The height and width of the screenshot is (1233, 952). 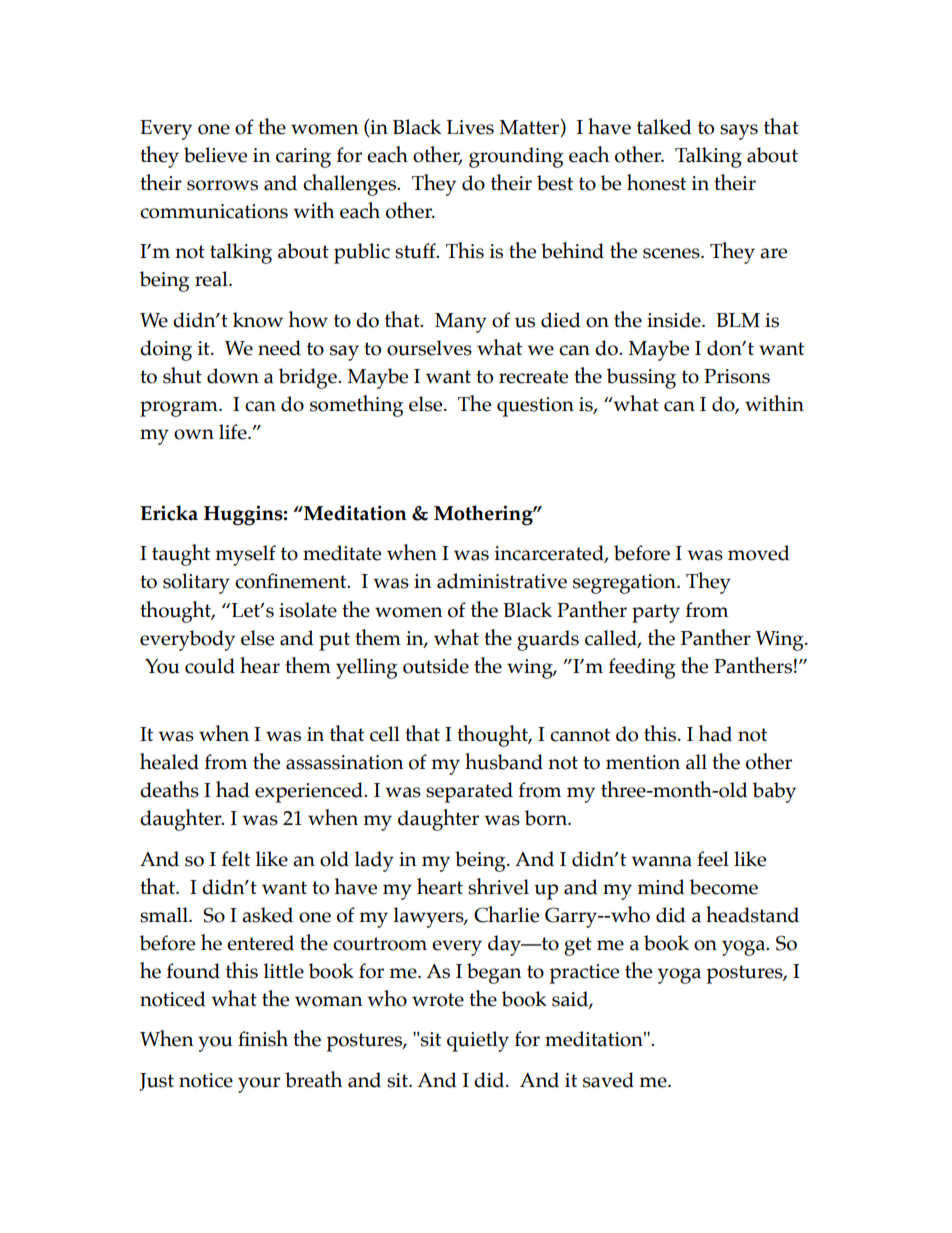 What do you see at coordinates (233, 376) in the screenshot?
I see `down` at bounding box center [233, 376].
